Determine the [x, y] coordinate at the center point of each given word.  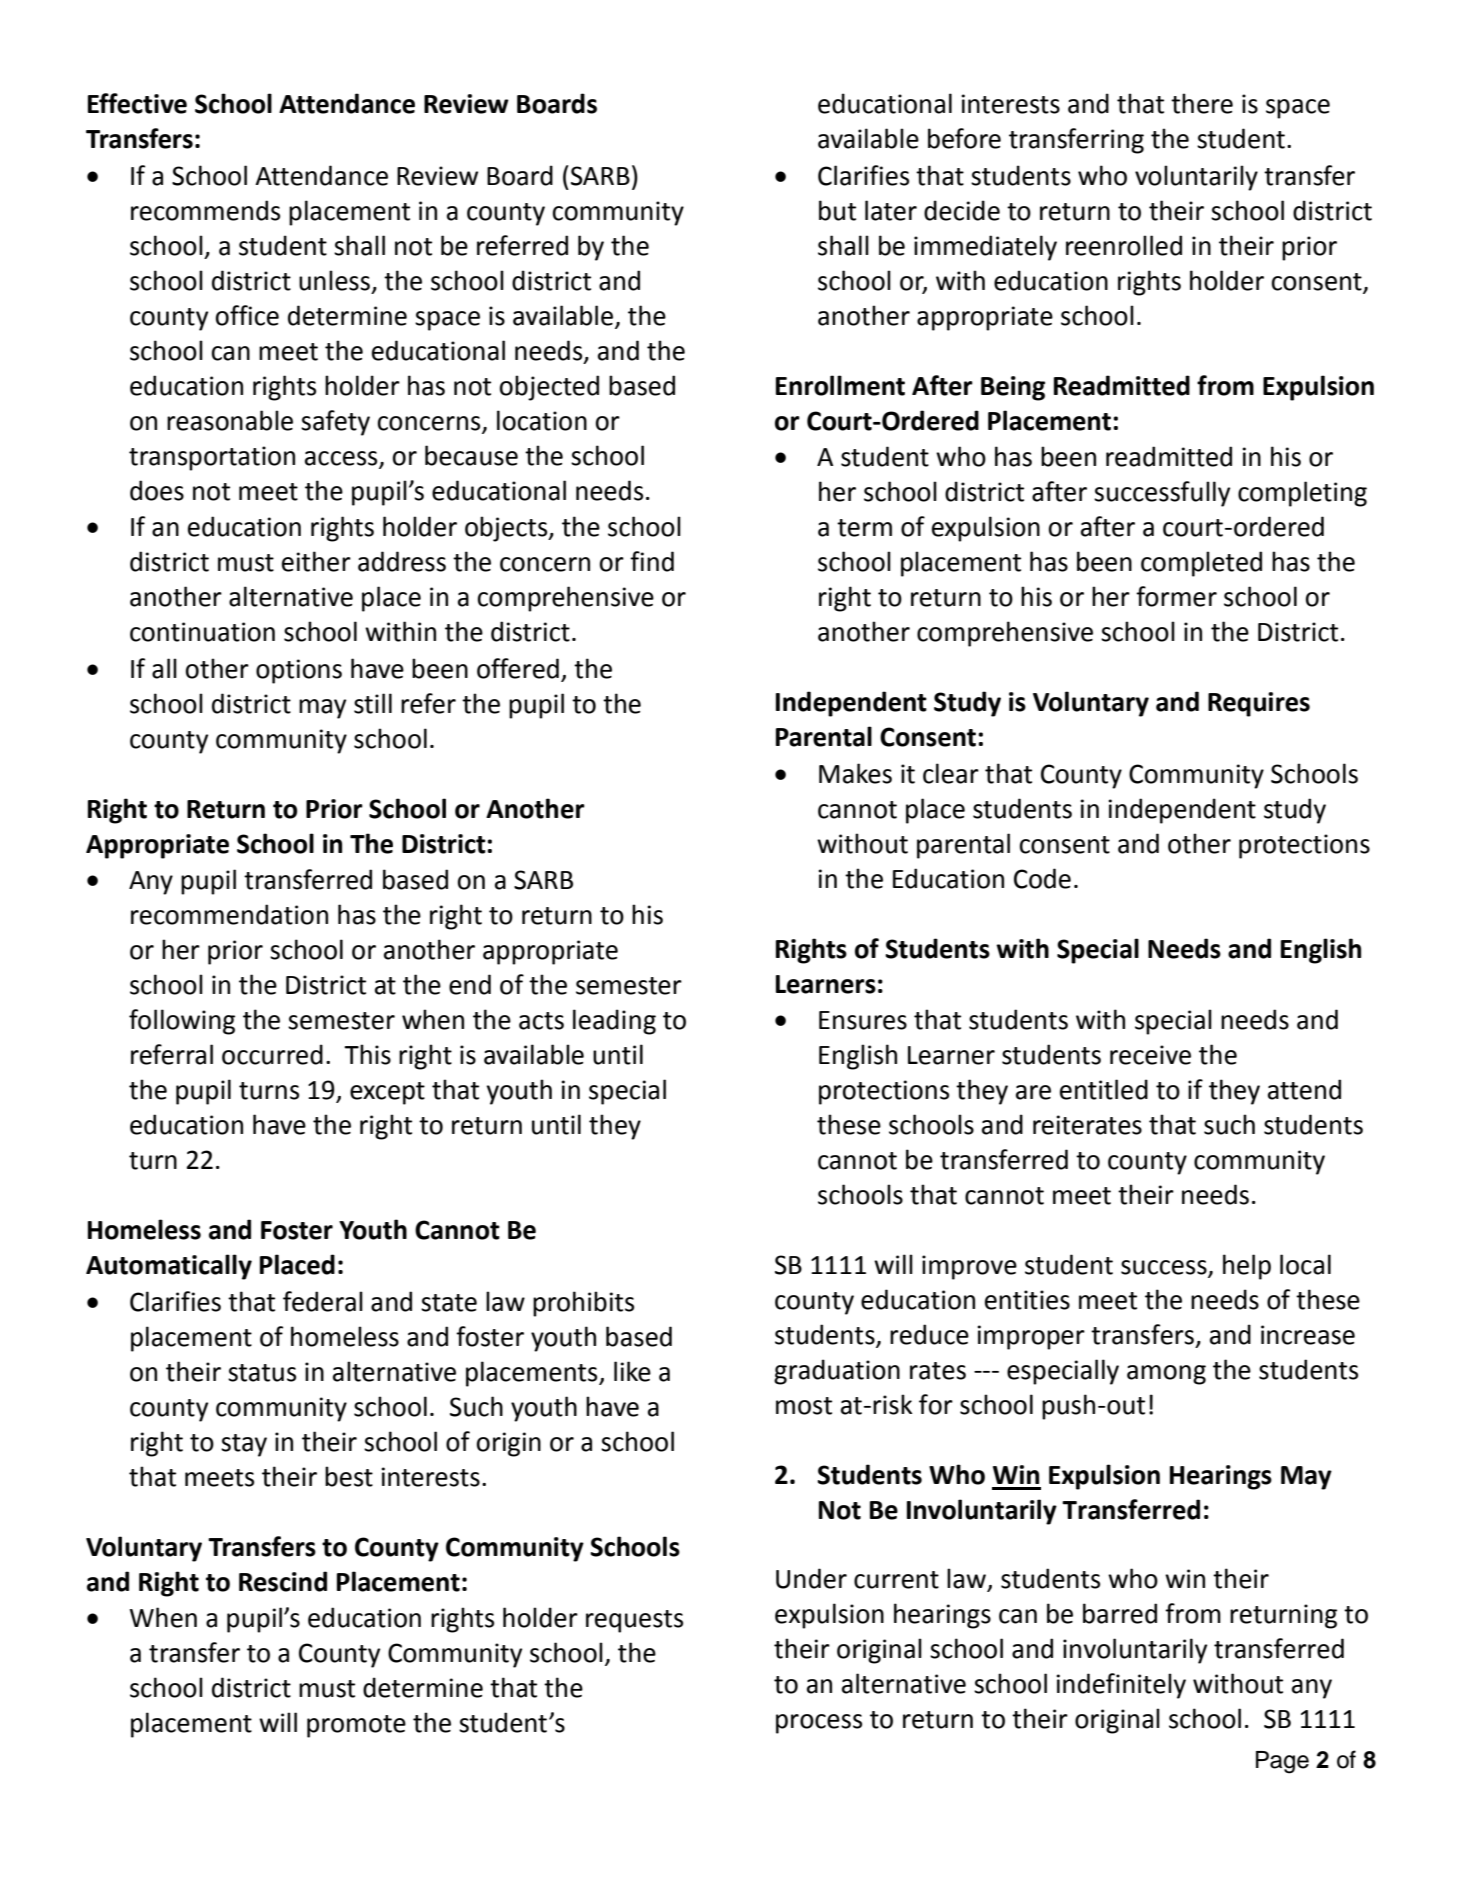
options [299, 671]
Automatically [169, 1267]
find [652, 561]
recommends [205, 210]
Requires [1259, 704]
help [1247, 1267]
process [819, 1724]
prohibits [583, 1304]
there [1202, 103]
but [837, 210]
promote [356, 1726]
